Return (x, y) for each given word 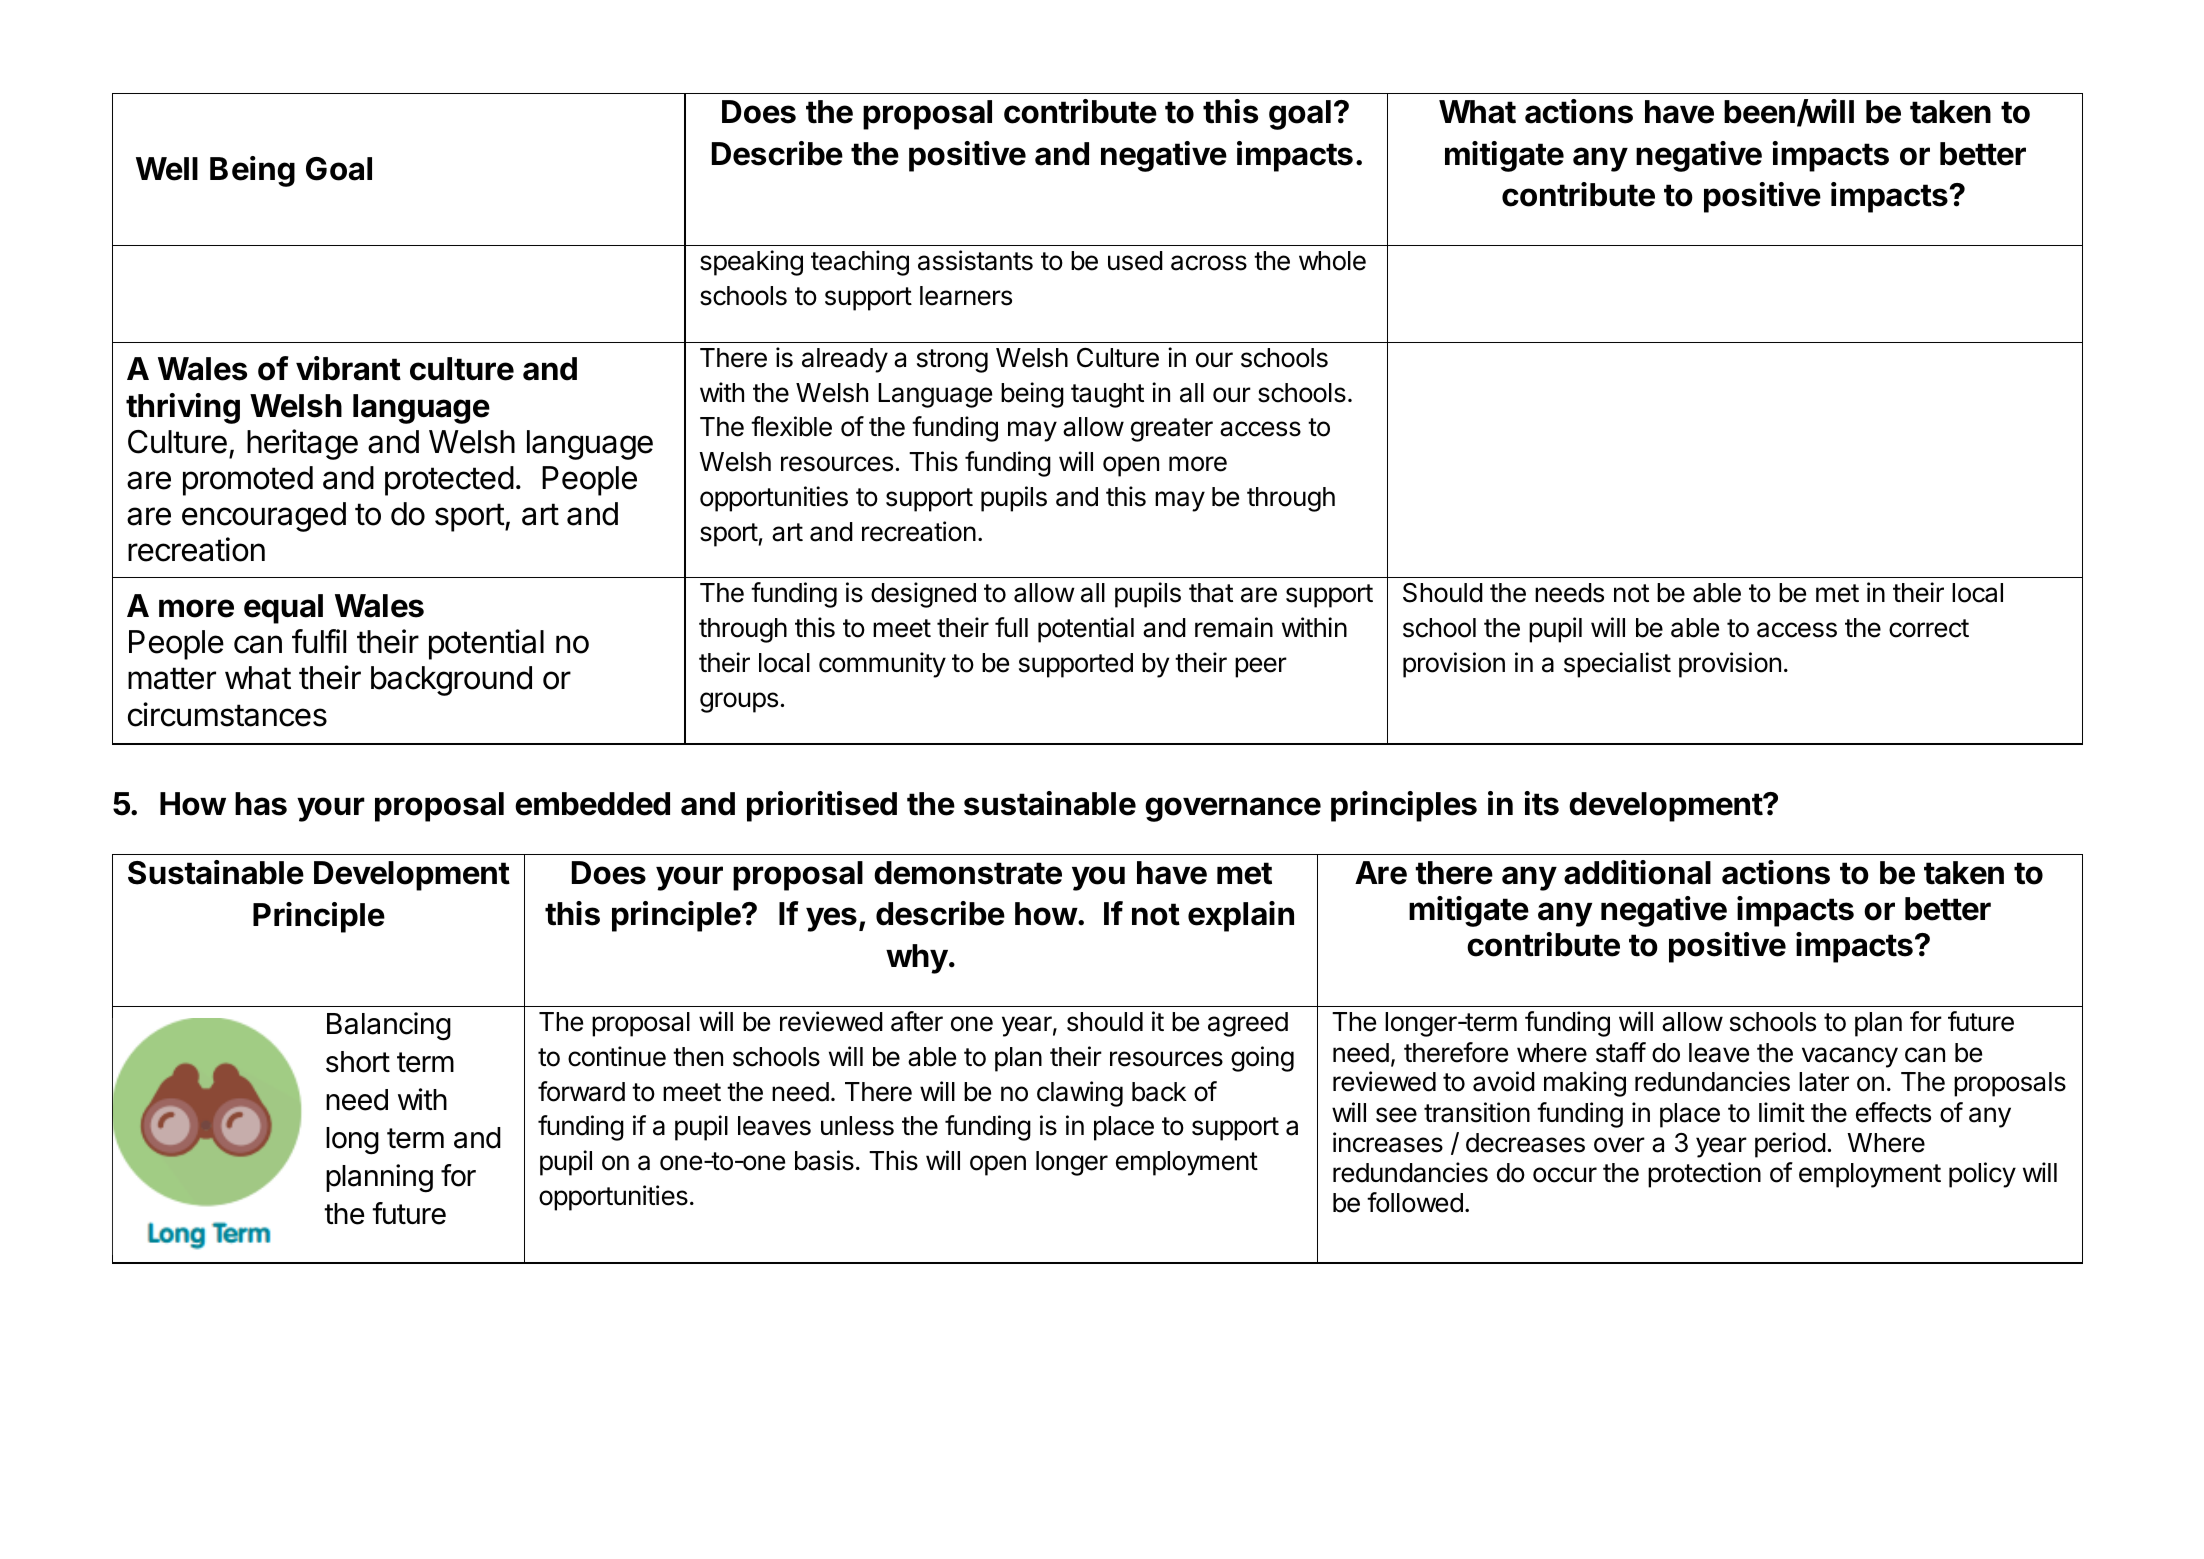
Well (167, 169)
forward (581, 1091)
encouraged (264, 517)
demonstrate (968, 873)
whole (1332, 261)
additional (1637, 872)
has (261, 804)
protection (1704, 1175)
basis (824, 1160)
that (1211, 593)
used (1135, 261)
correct (1929, 628)
